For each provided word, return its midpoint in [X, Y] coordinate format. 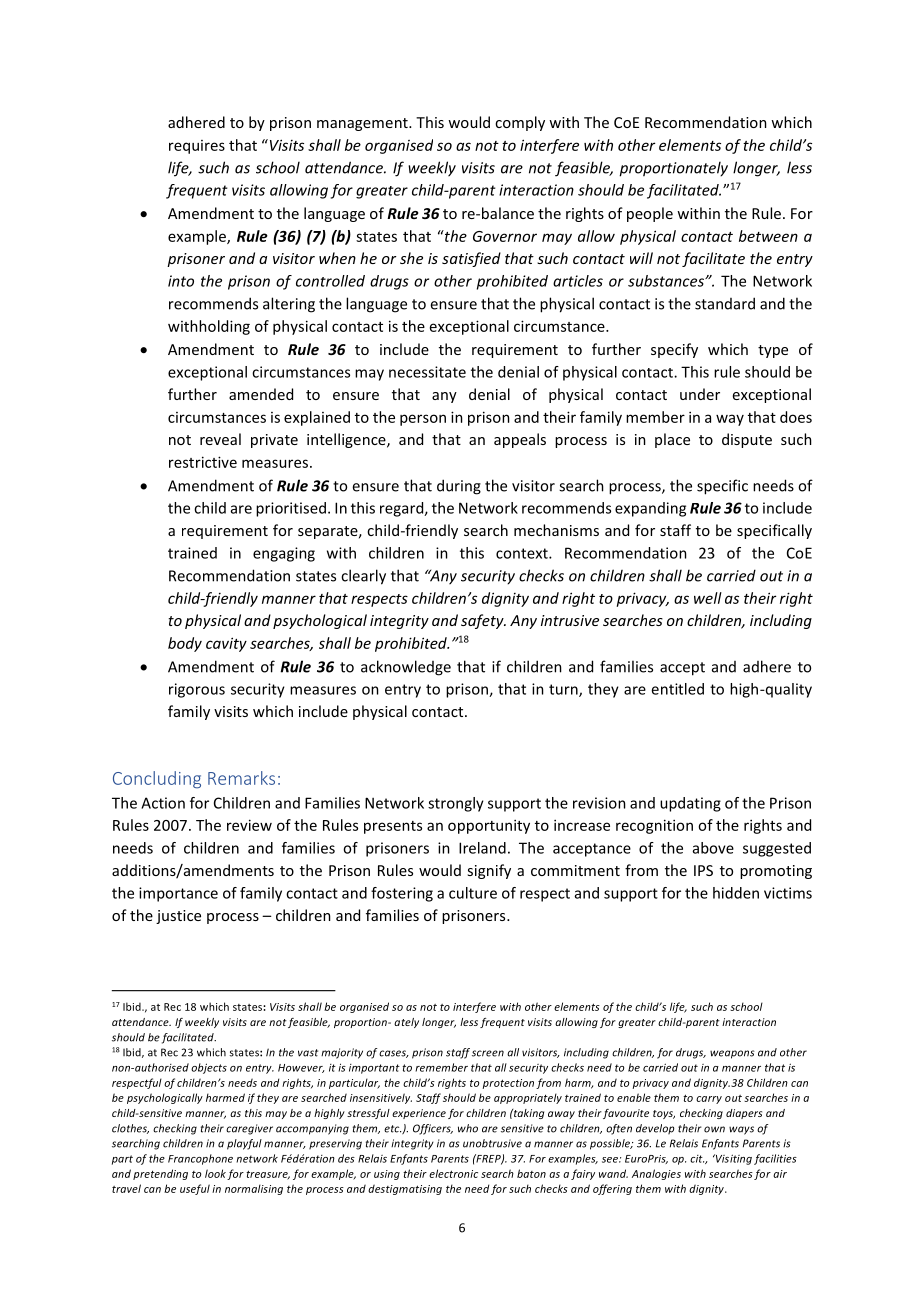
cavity [226, 644]
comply [520, 123]
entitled [677, 689]
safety [483, 621]
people [650, 214]
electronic [453, 1173]
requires [197, 147]
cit [697, 1159]
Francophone [200, 1159]
